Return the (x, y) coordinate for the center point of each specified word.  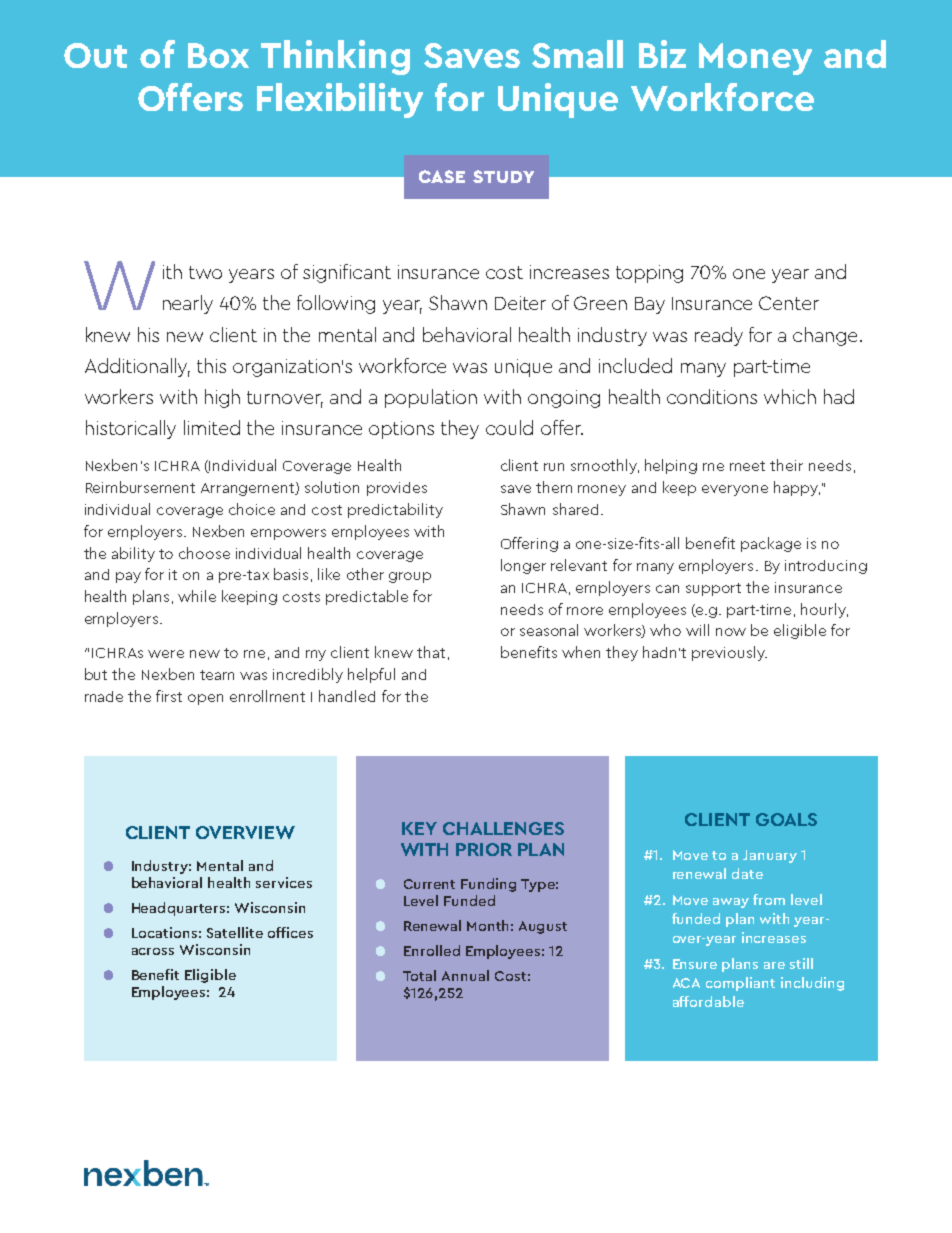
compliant (740, 984)
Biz (662, 54)
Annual (465, 975)
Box (218, 55)
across (153, 951)
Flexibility (340, 100)
